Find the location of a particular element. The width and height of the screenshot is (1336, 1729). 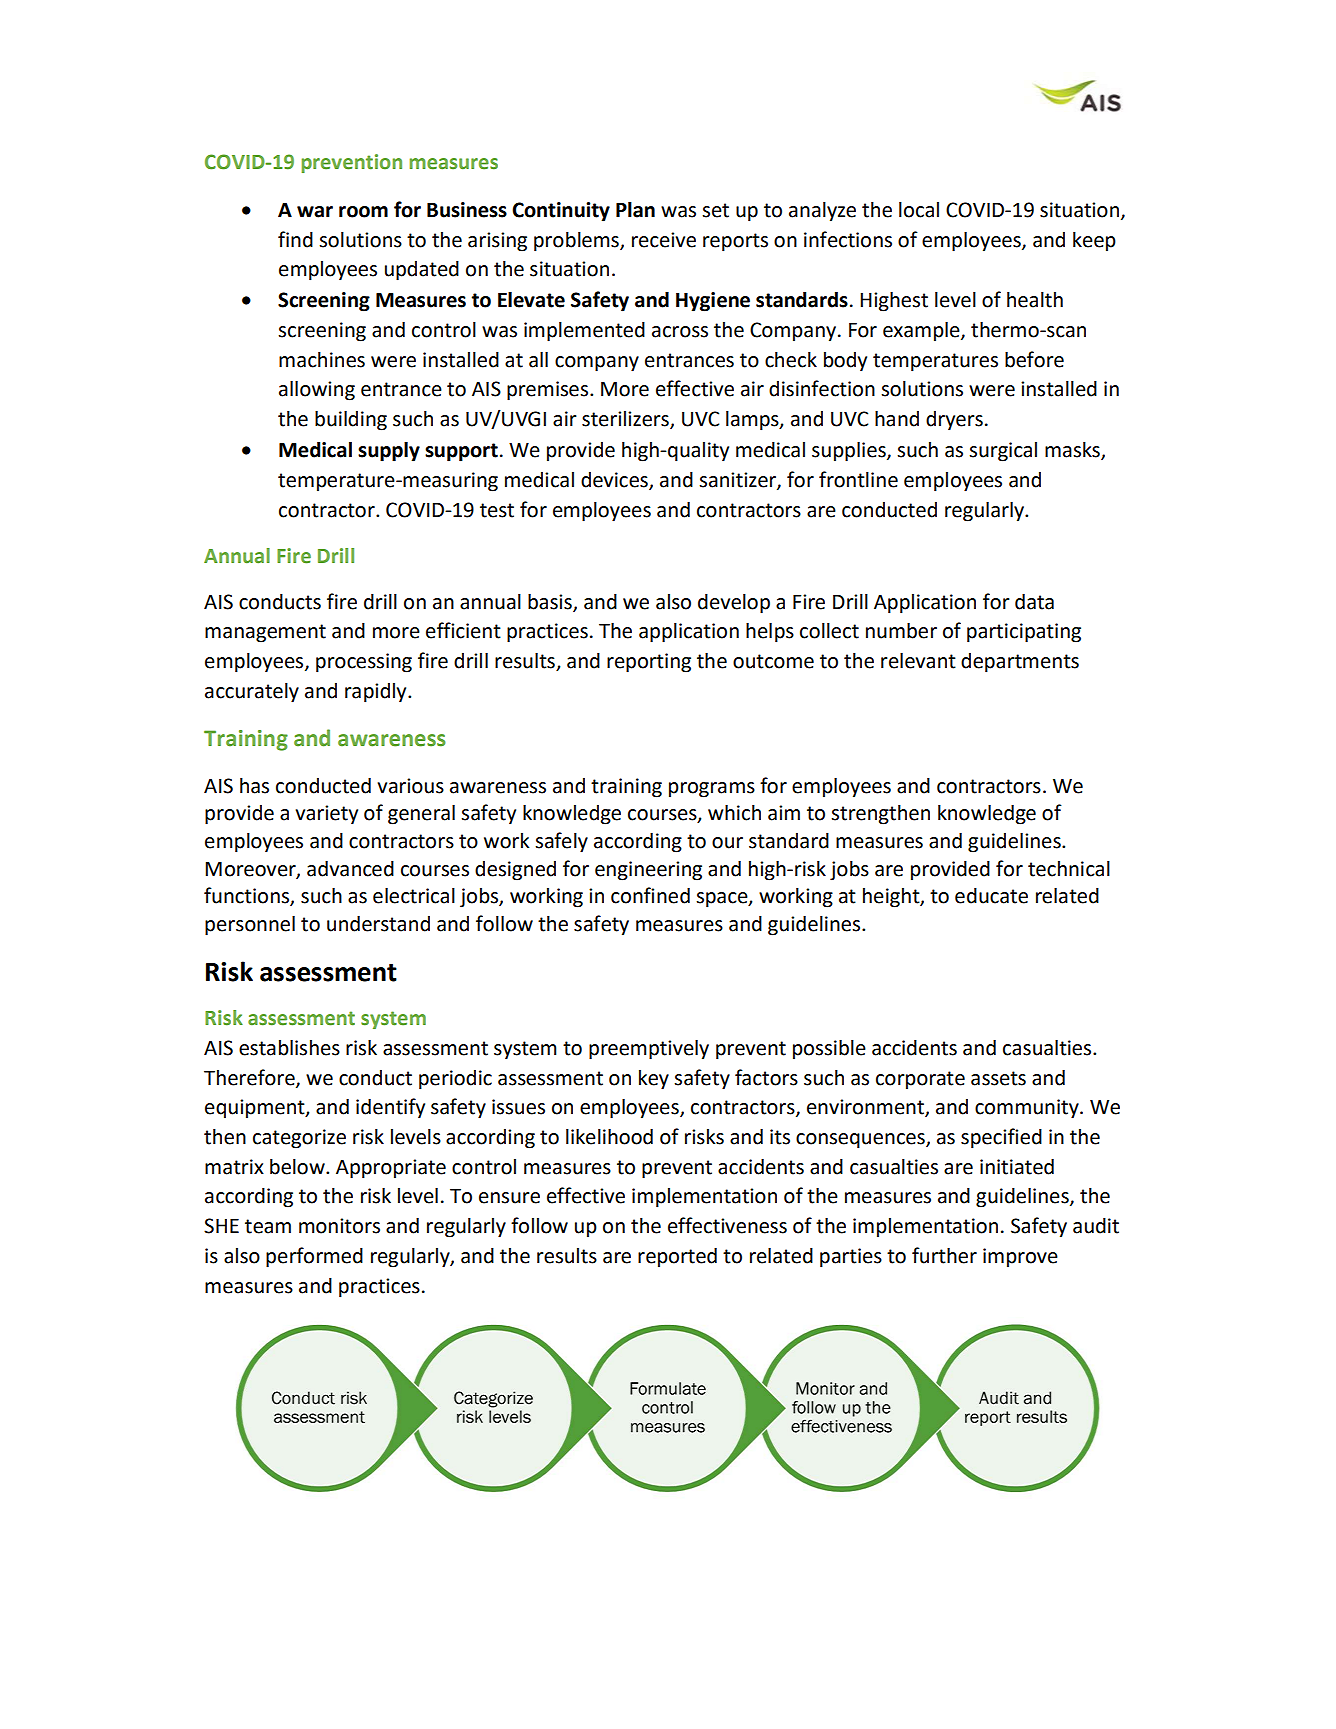

educate is located at coordinates (991, 896).
